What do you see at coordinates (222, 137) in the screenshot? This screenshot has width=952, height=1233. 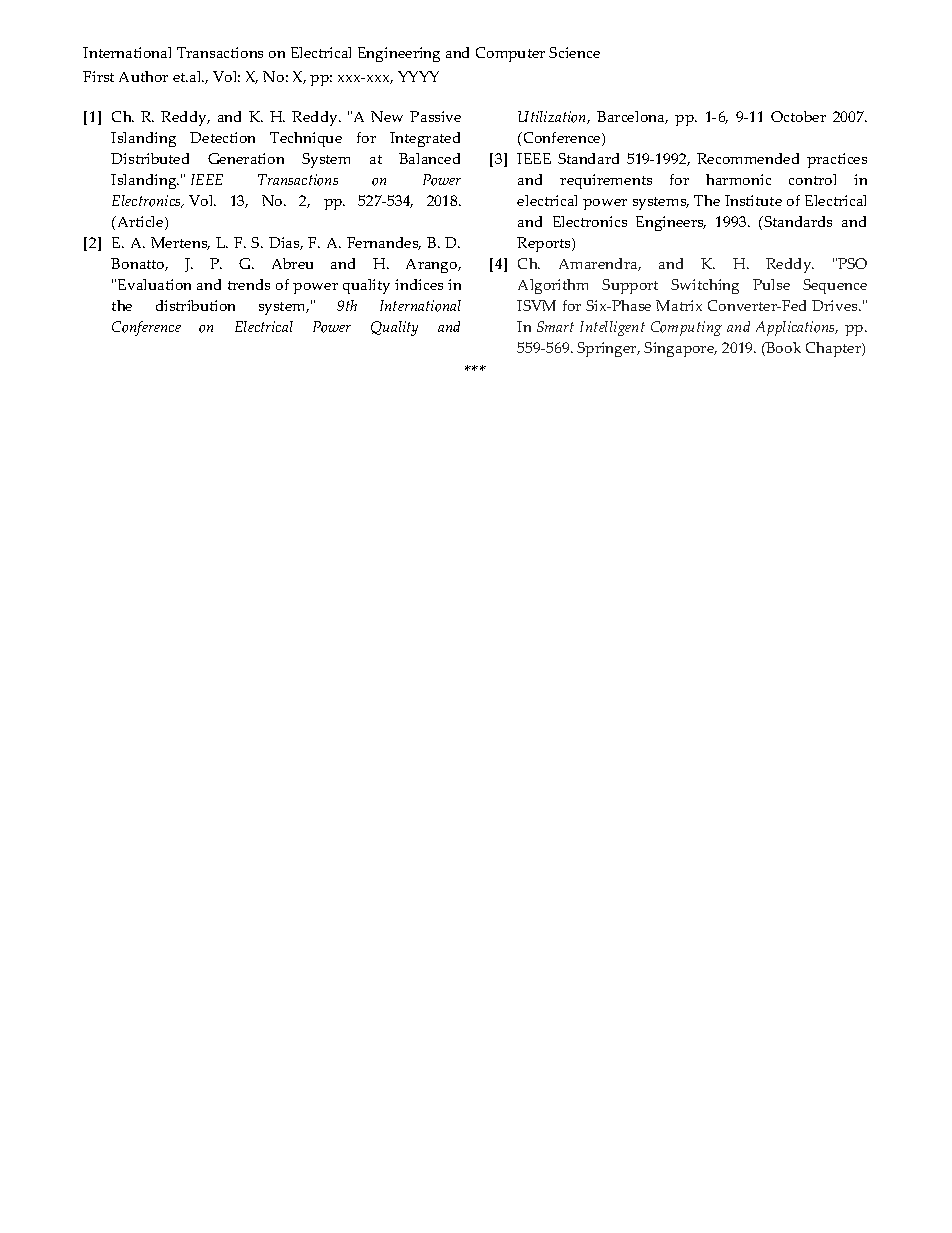 I see `Detection` at bounding box center [222, 137].
